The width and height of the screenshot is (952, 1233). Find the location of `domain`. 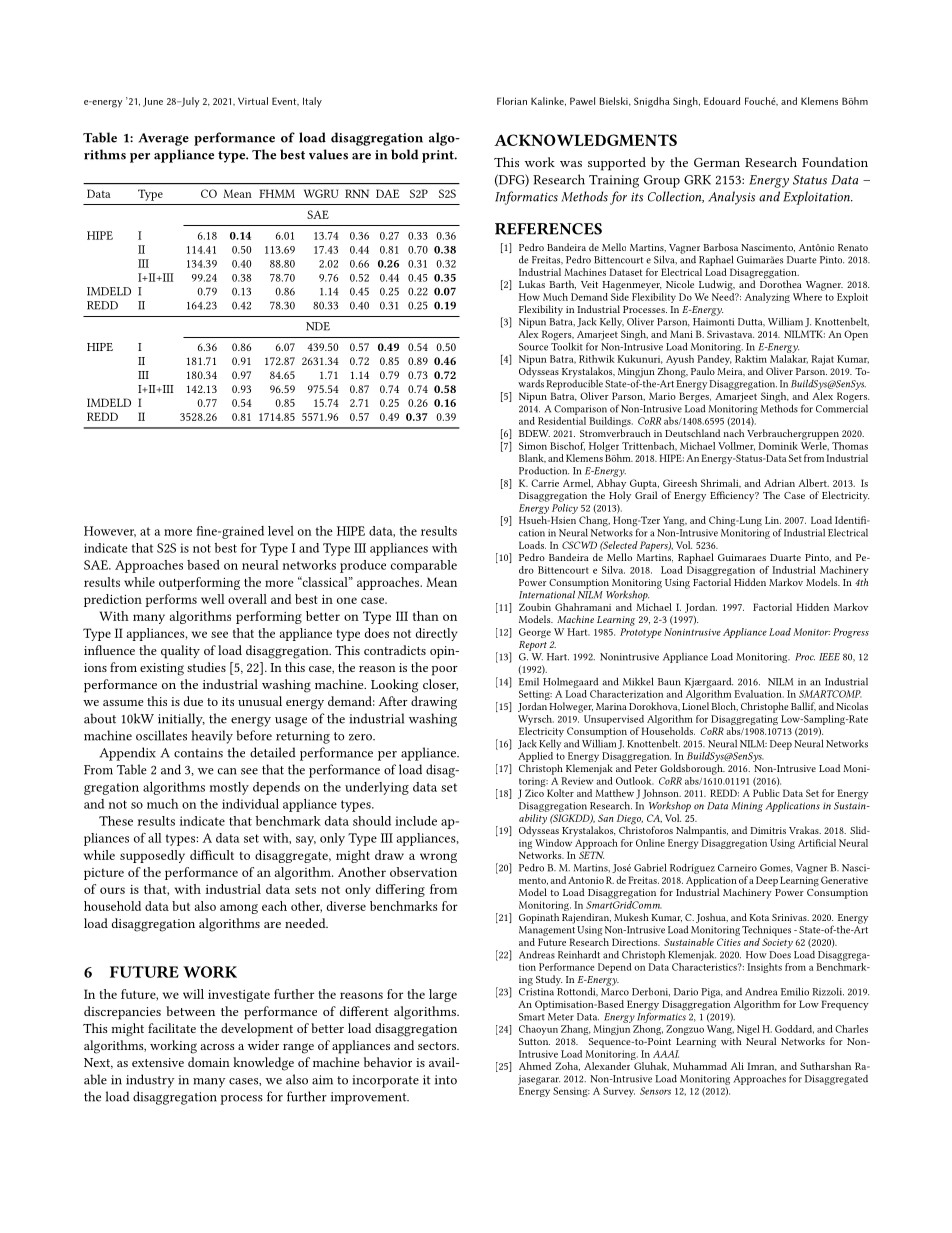

domain is located at coordinates (209, 1062).
